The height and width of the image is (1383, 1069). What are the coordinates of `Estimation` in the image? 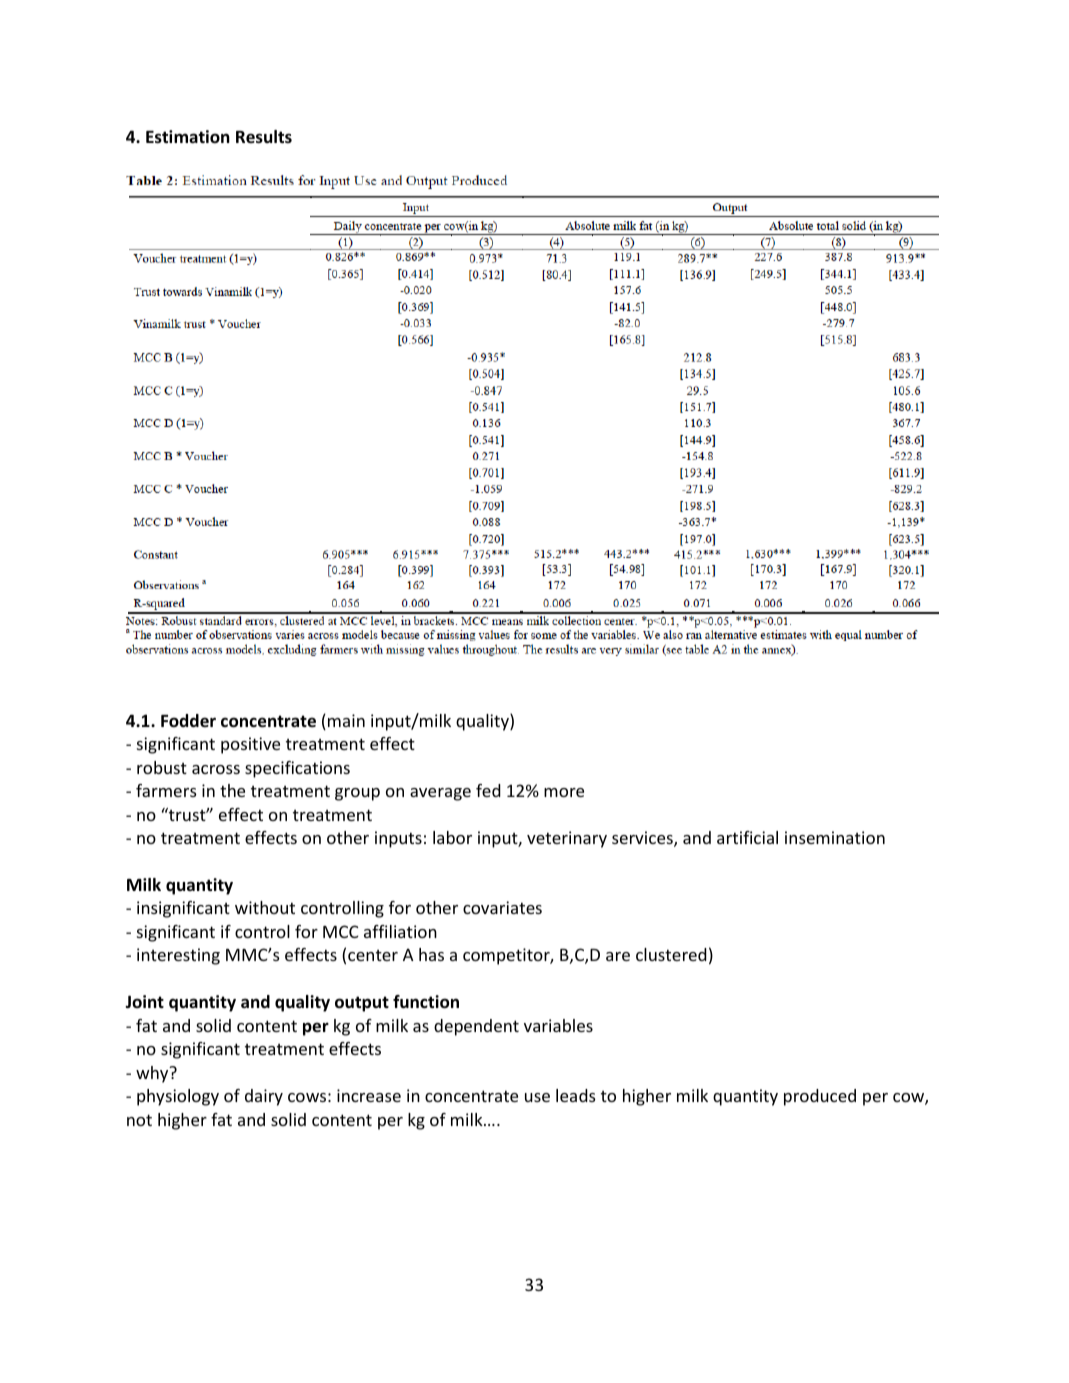 It's located at (188, 137).
